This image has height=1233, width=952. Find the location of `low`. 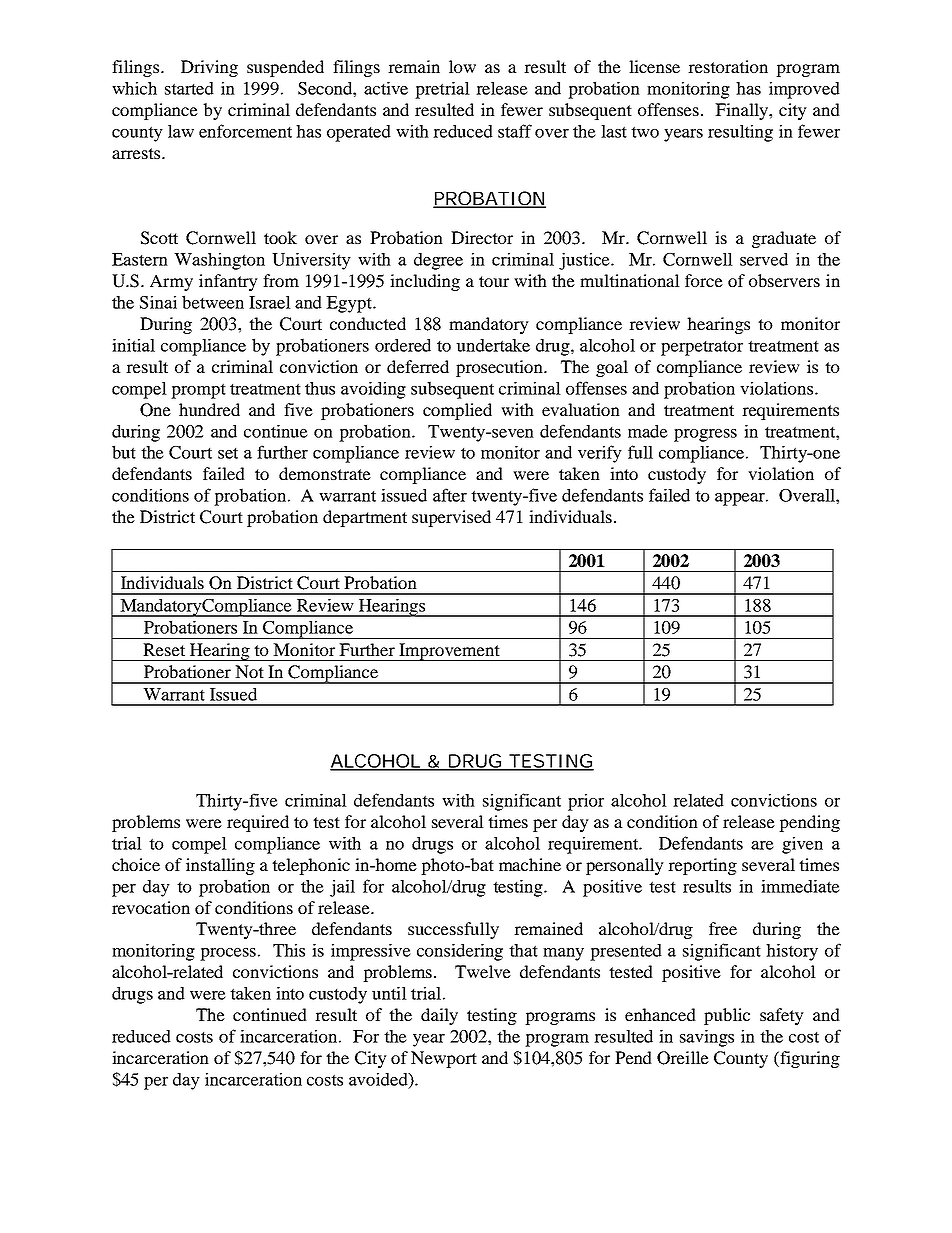

low is located at coordinates (462, 66).
